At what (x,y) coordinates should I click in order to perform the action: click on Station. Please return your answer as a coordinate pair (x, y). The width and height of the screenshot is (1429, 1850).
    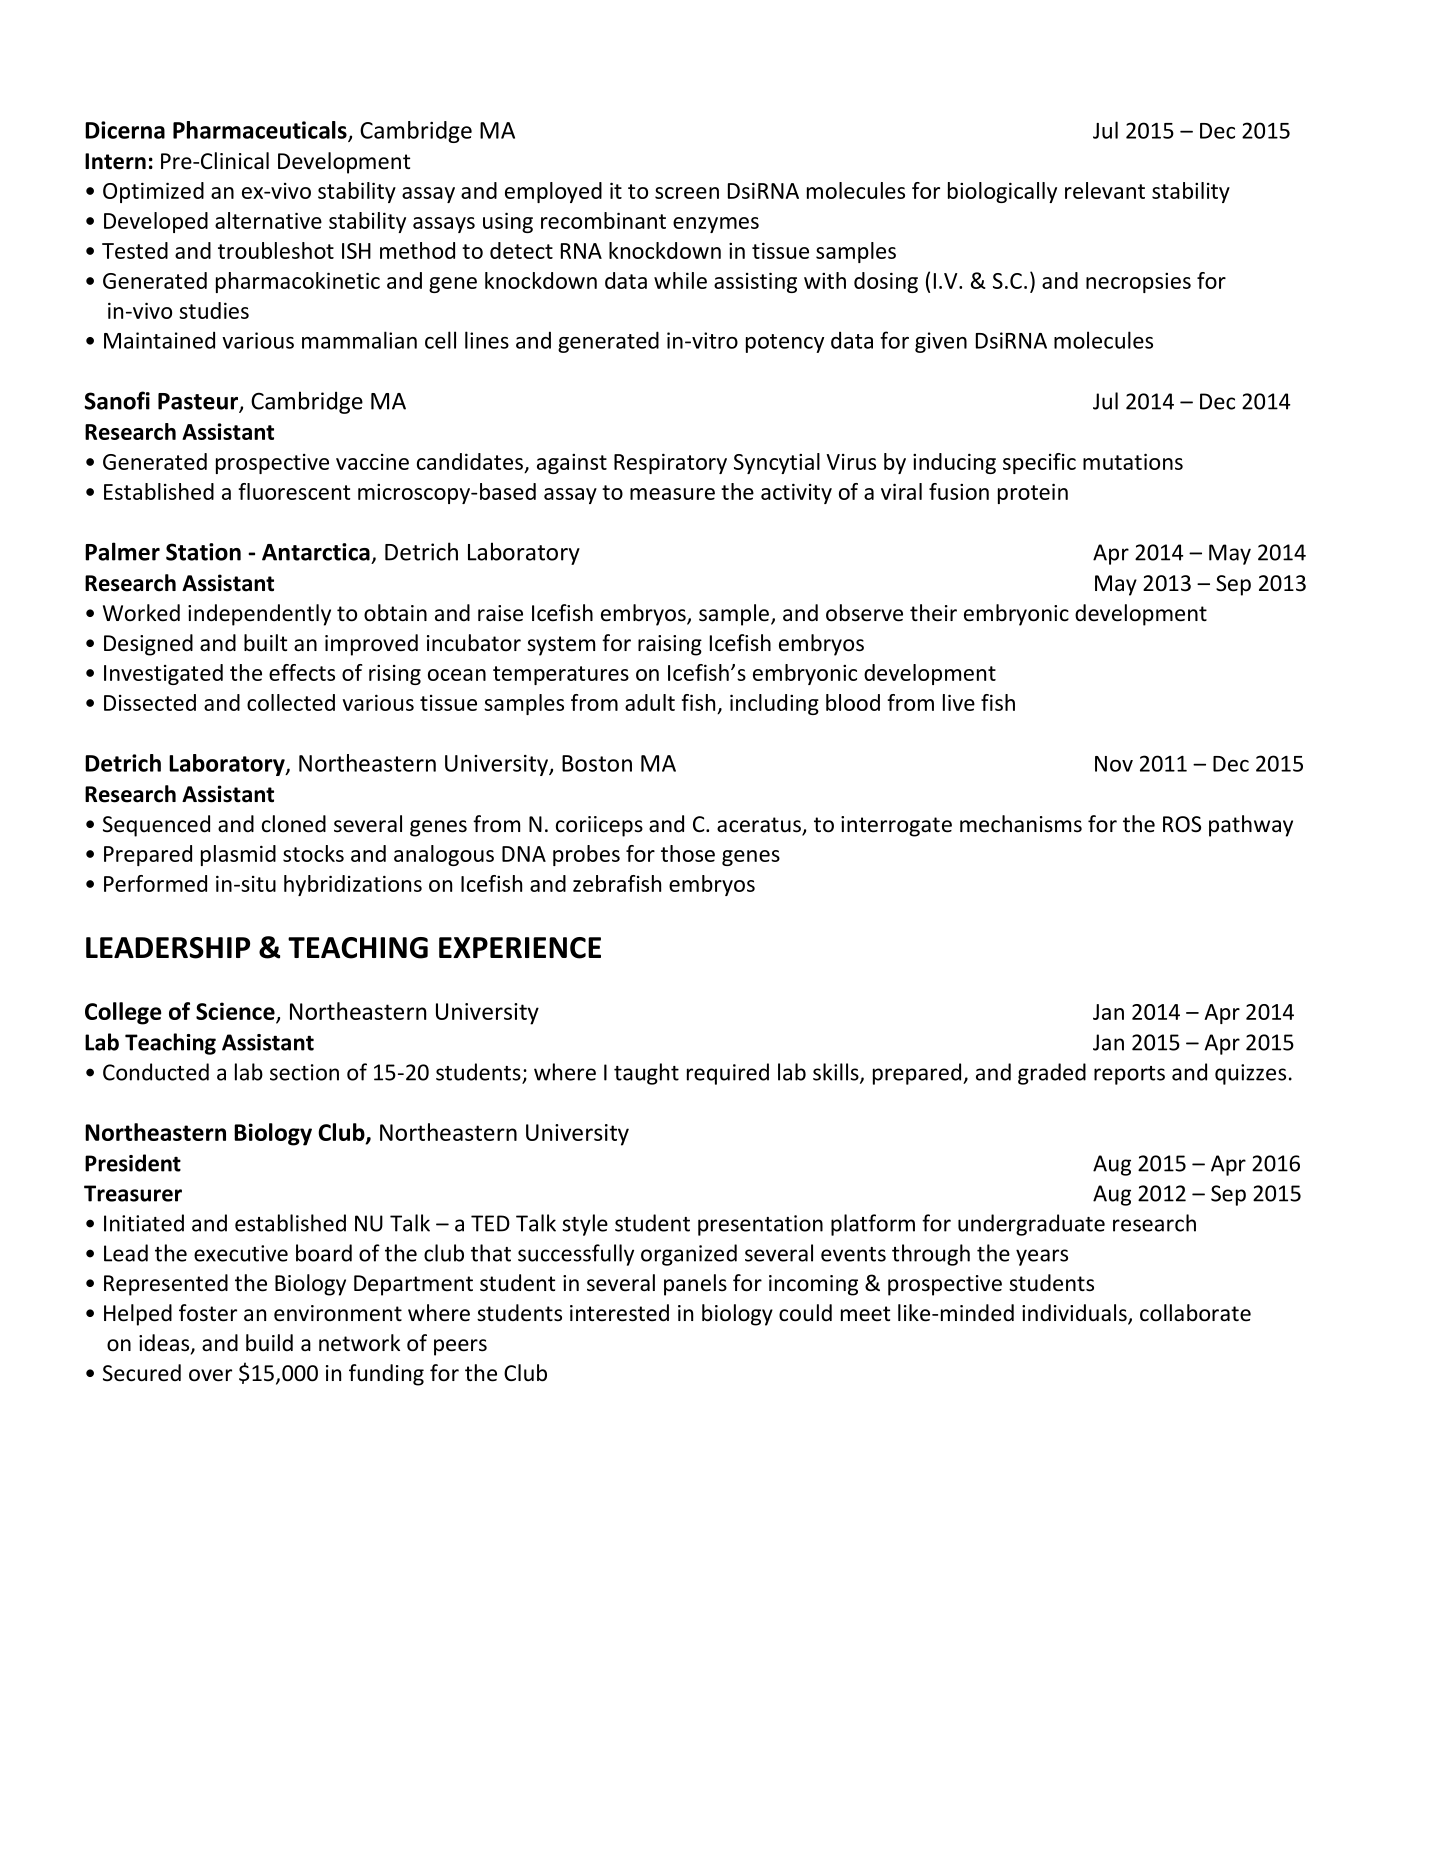
    Looking at the image, I should click on (203, 552).
